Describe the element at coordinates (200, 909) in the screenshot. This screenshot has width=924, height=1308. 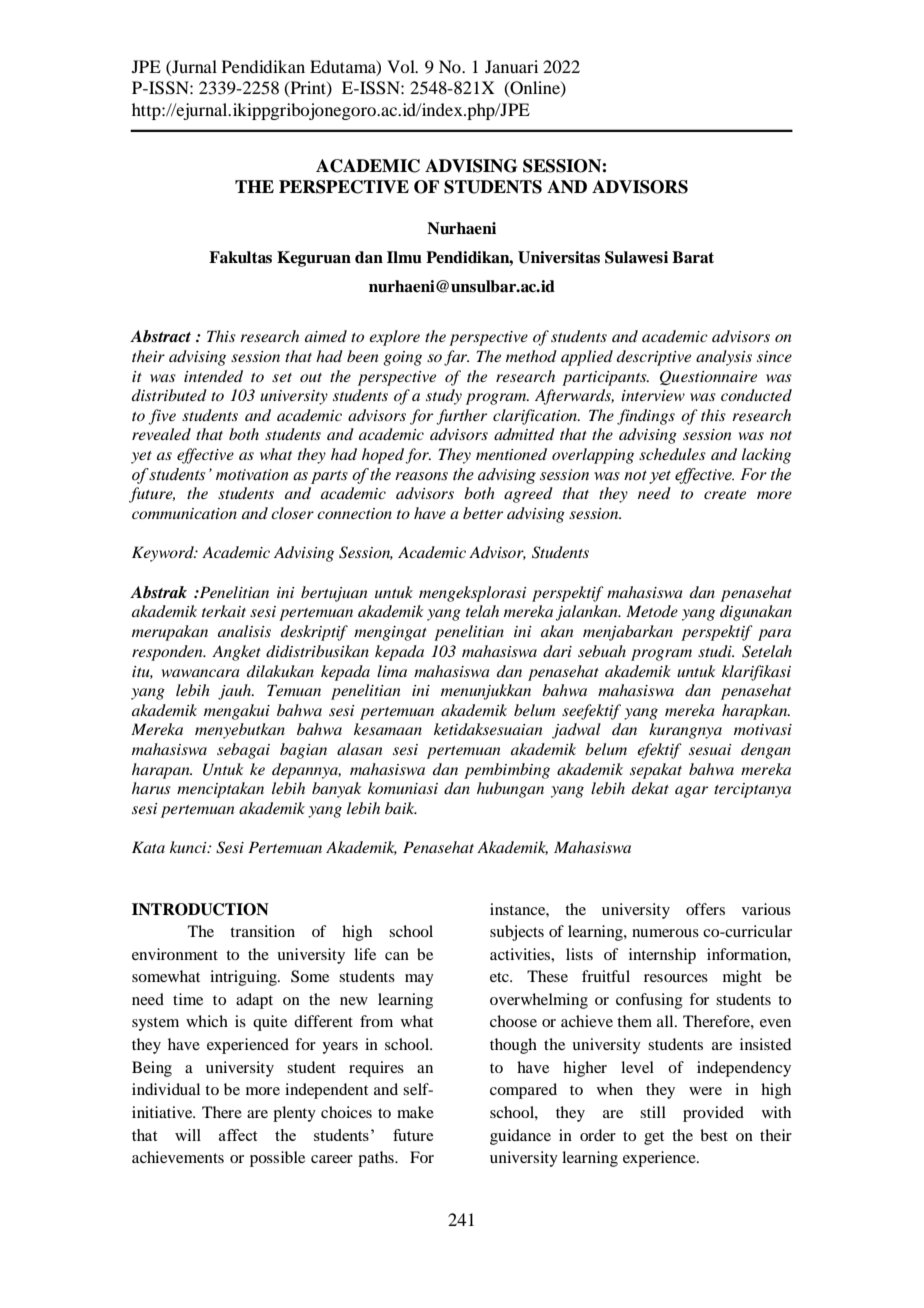
I see `INTRODUCTION` at that location.
